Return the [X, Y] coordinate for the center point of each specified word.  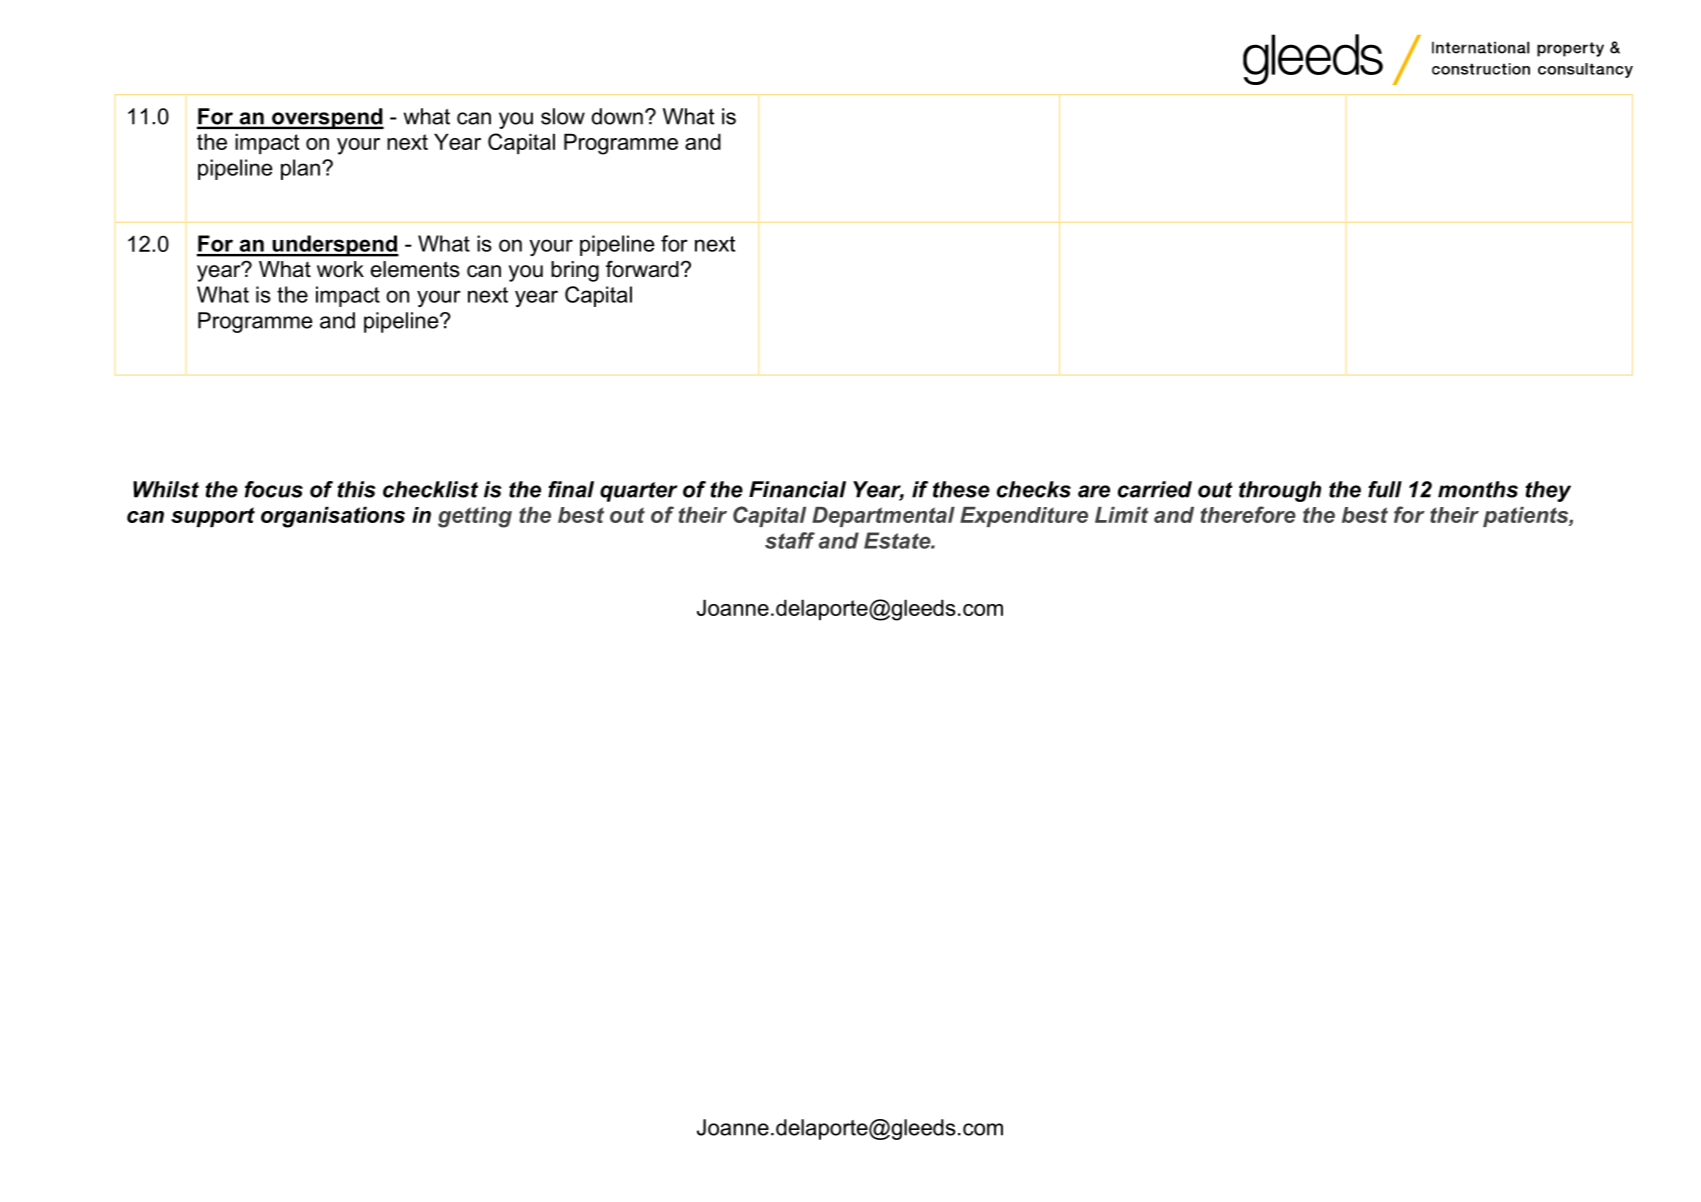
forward [642, 269]
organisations [333, 517]
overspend [327, 118]
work [340, 269]
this [356, 489]
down [617, 116]
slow [563, 116]
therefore [1248, 514]
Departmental [883, 517]
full [1385, 489]
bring [575, 271]
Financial [797, 489]
